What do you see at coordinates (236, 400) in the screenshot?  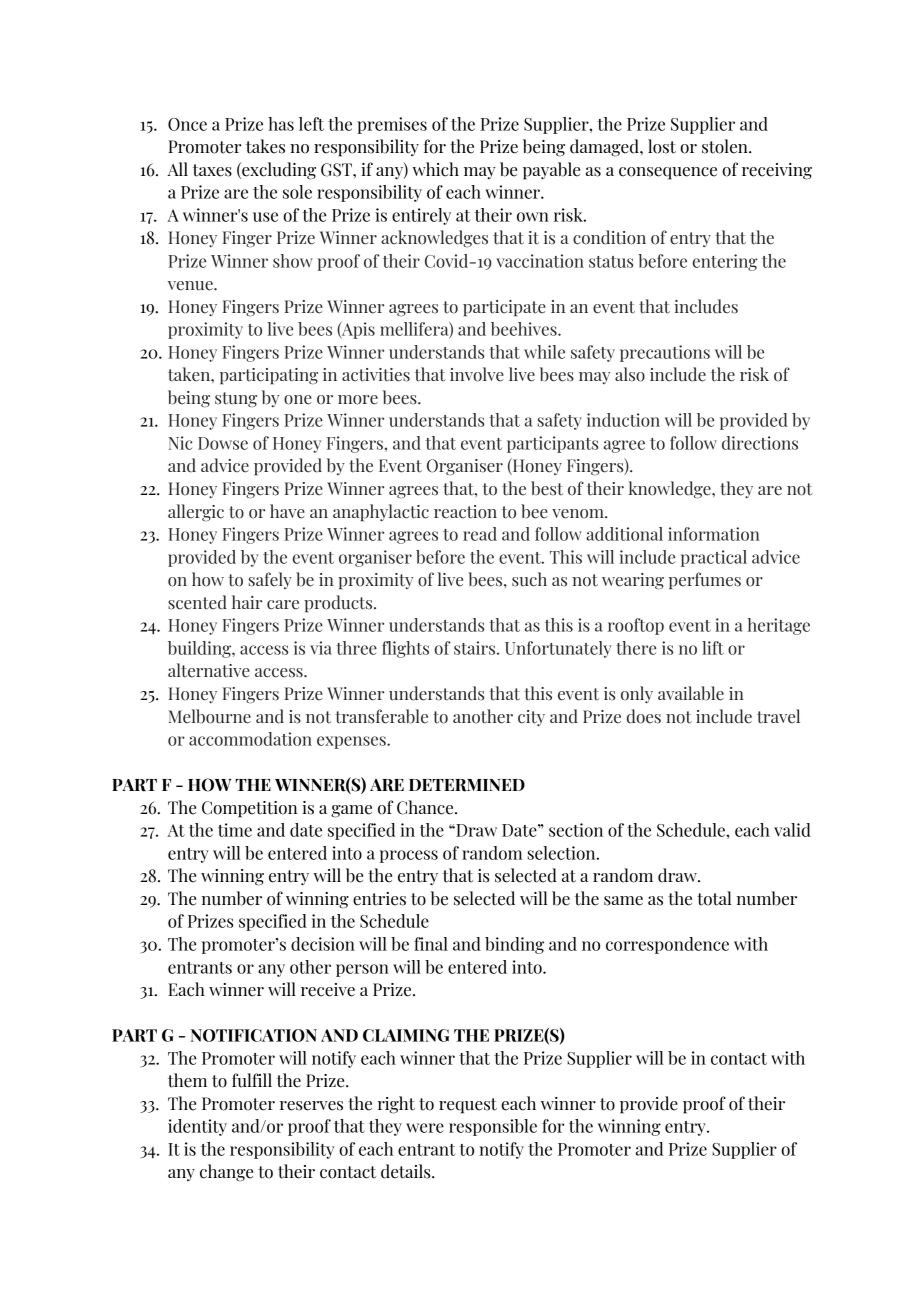 I see `stung` at bounding box center [236, 400].
